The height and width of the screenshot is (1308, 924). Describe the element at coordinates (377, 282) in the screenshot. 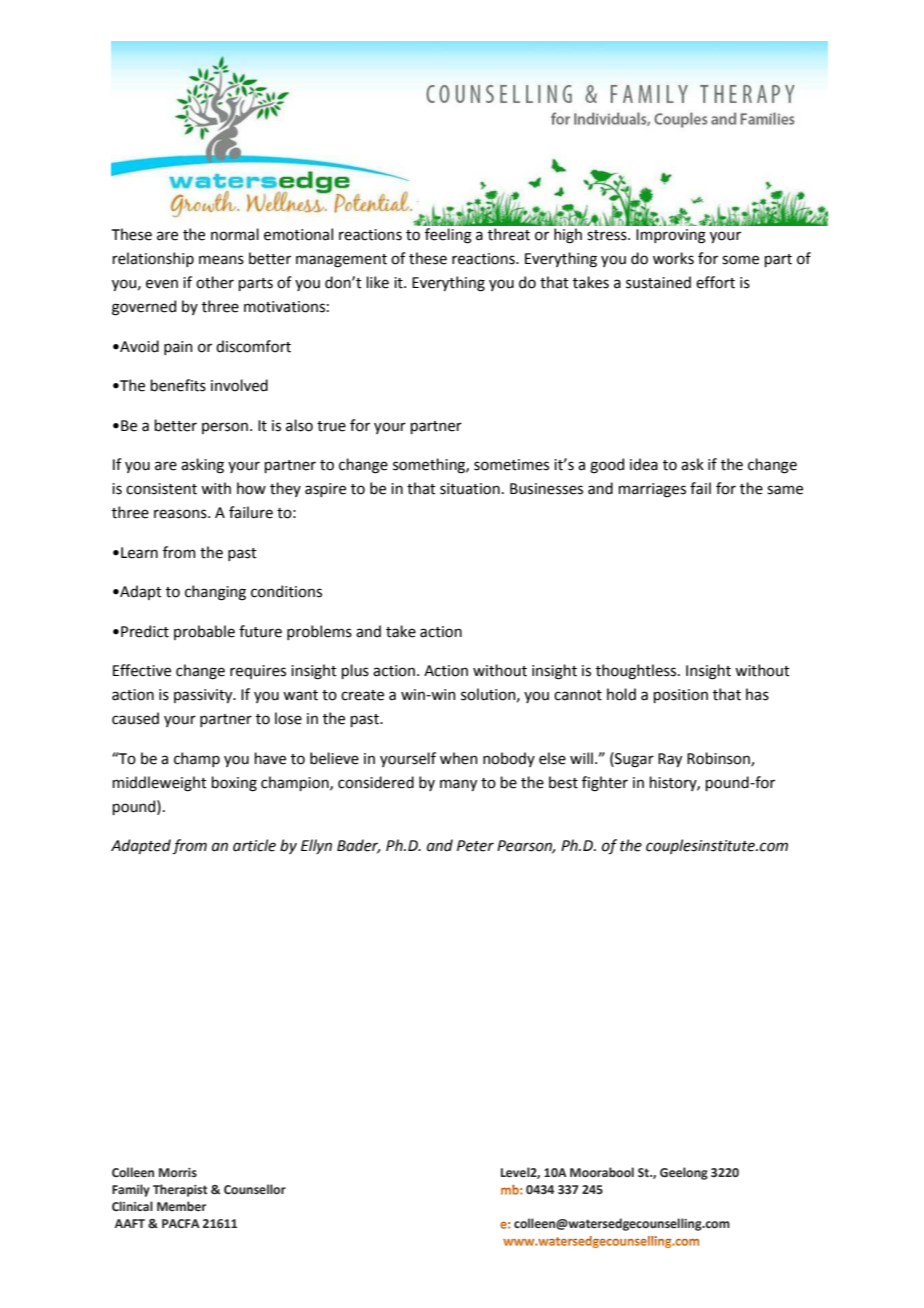

I see `like` at that location.
